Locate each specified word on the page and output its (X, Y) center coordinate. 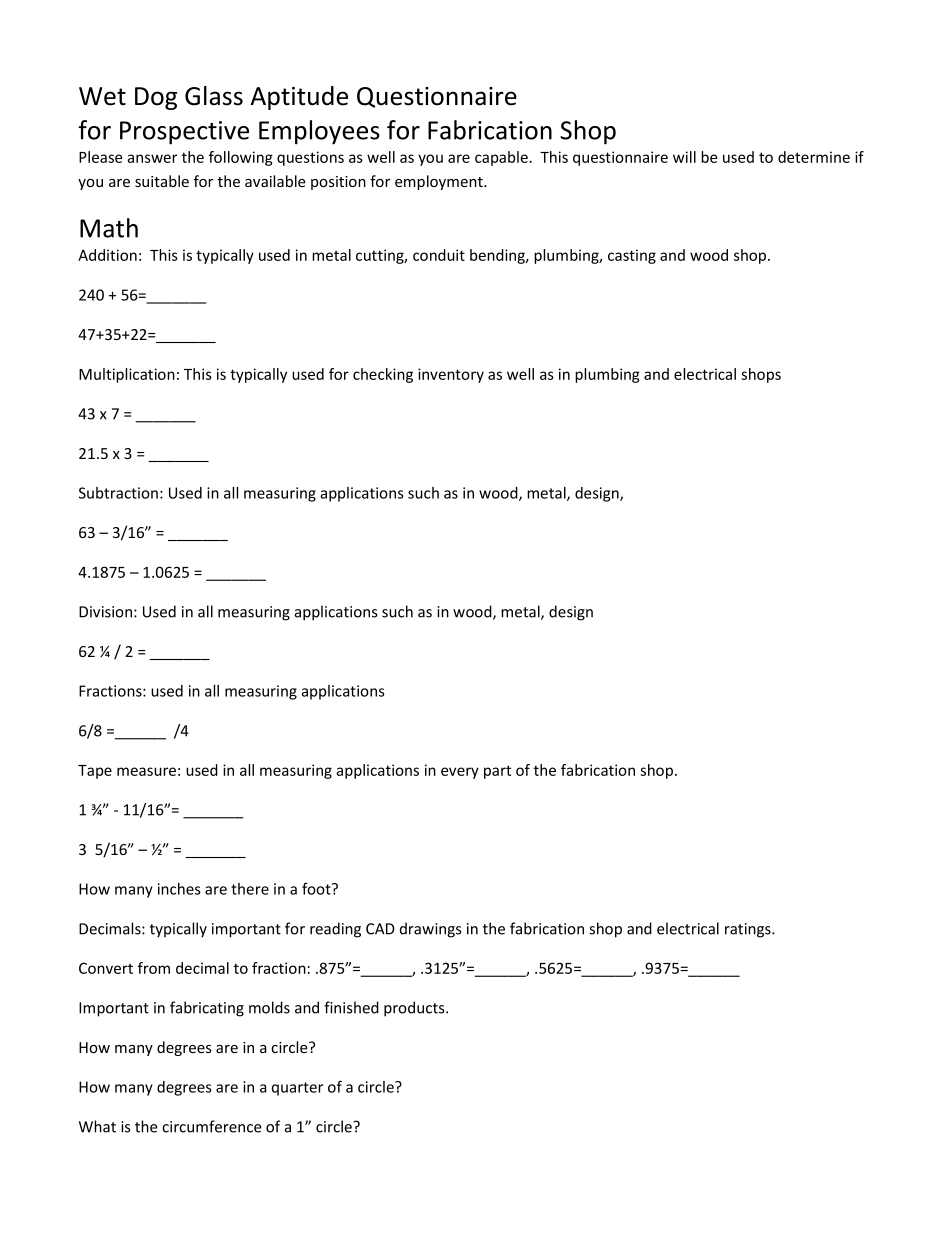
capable (501, 158)
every (460, 773)
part (497, 772)
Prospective (184, 133)
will (684, 157)
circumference (212, 1126)
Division (107, 612)
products (415, 1009)
